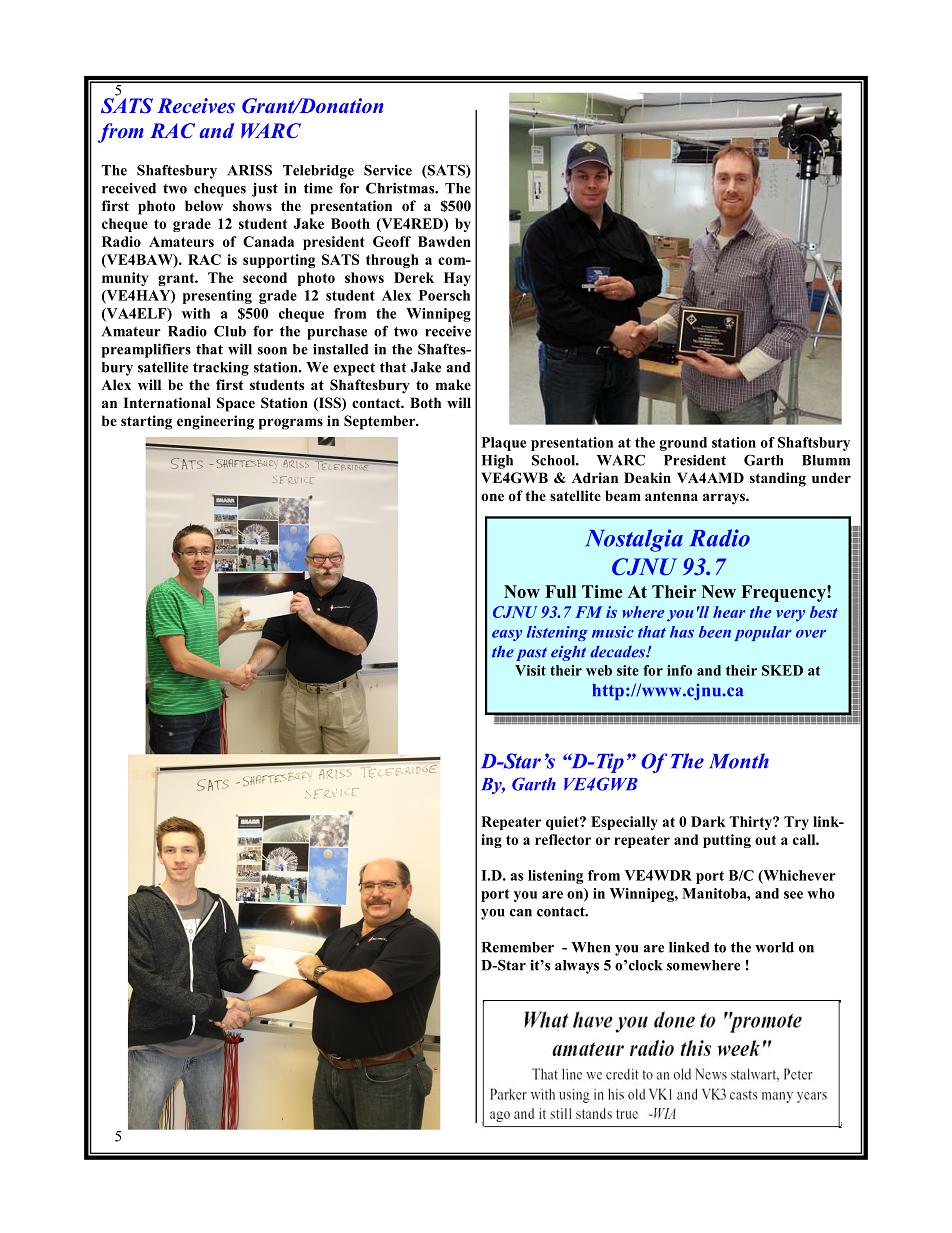 This screenshot has width=952, height=1233. Describe the element at coordinates (577, 967) in the screenshot. I see `always` at that location.
